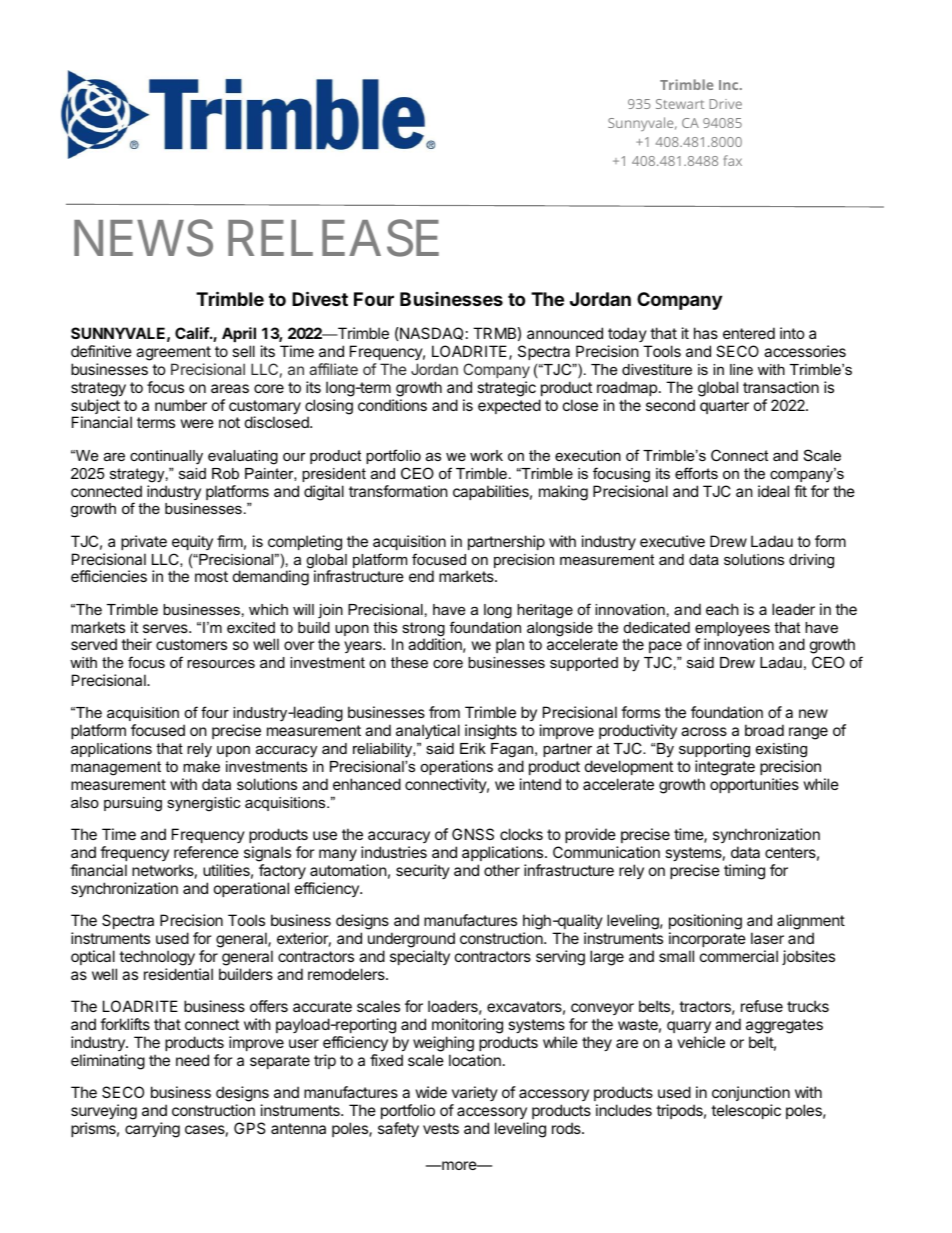  I want to click on vests, so click(441, 1128).
